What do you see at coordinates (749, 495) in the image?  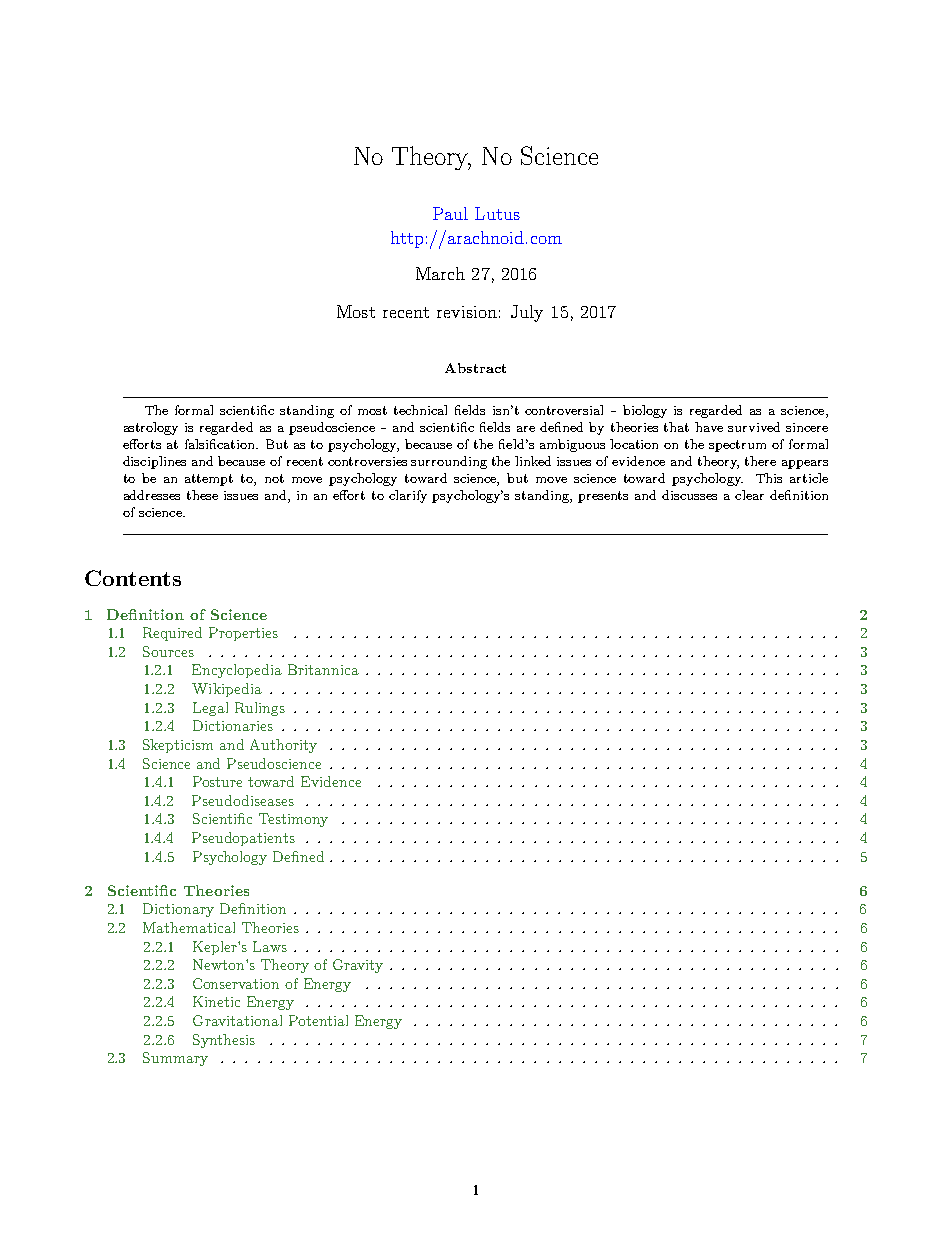 I see `clear` at bounding box center [749, 495].
